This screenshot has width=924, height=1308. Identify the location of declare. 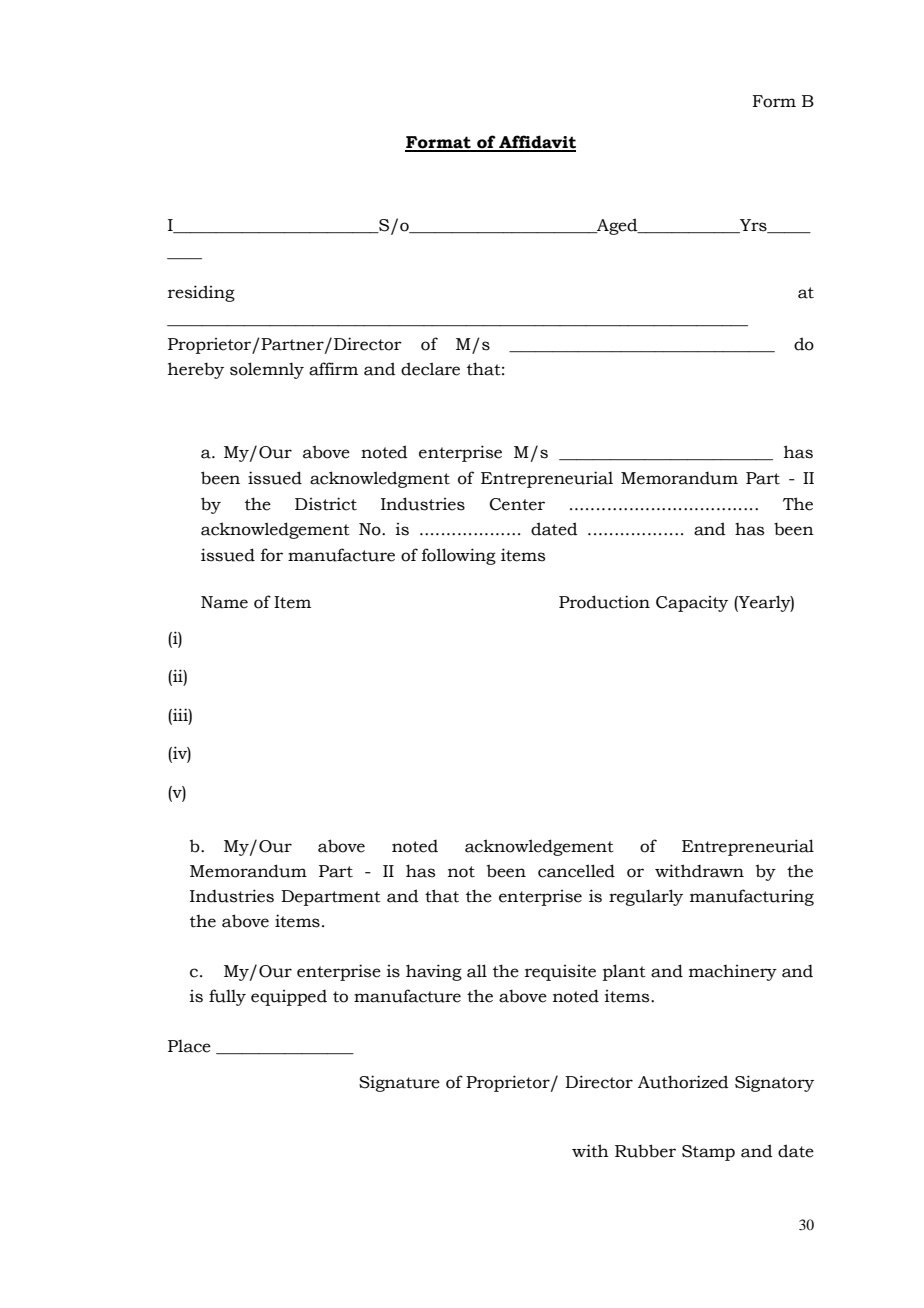
(430, 369).
